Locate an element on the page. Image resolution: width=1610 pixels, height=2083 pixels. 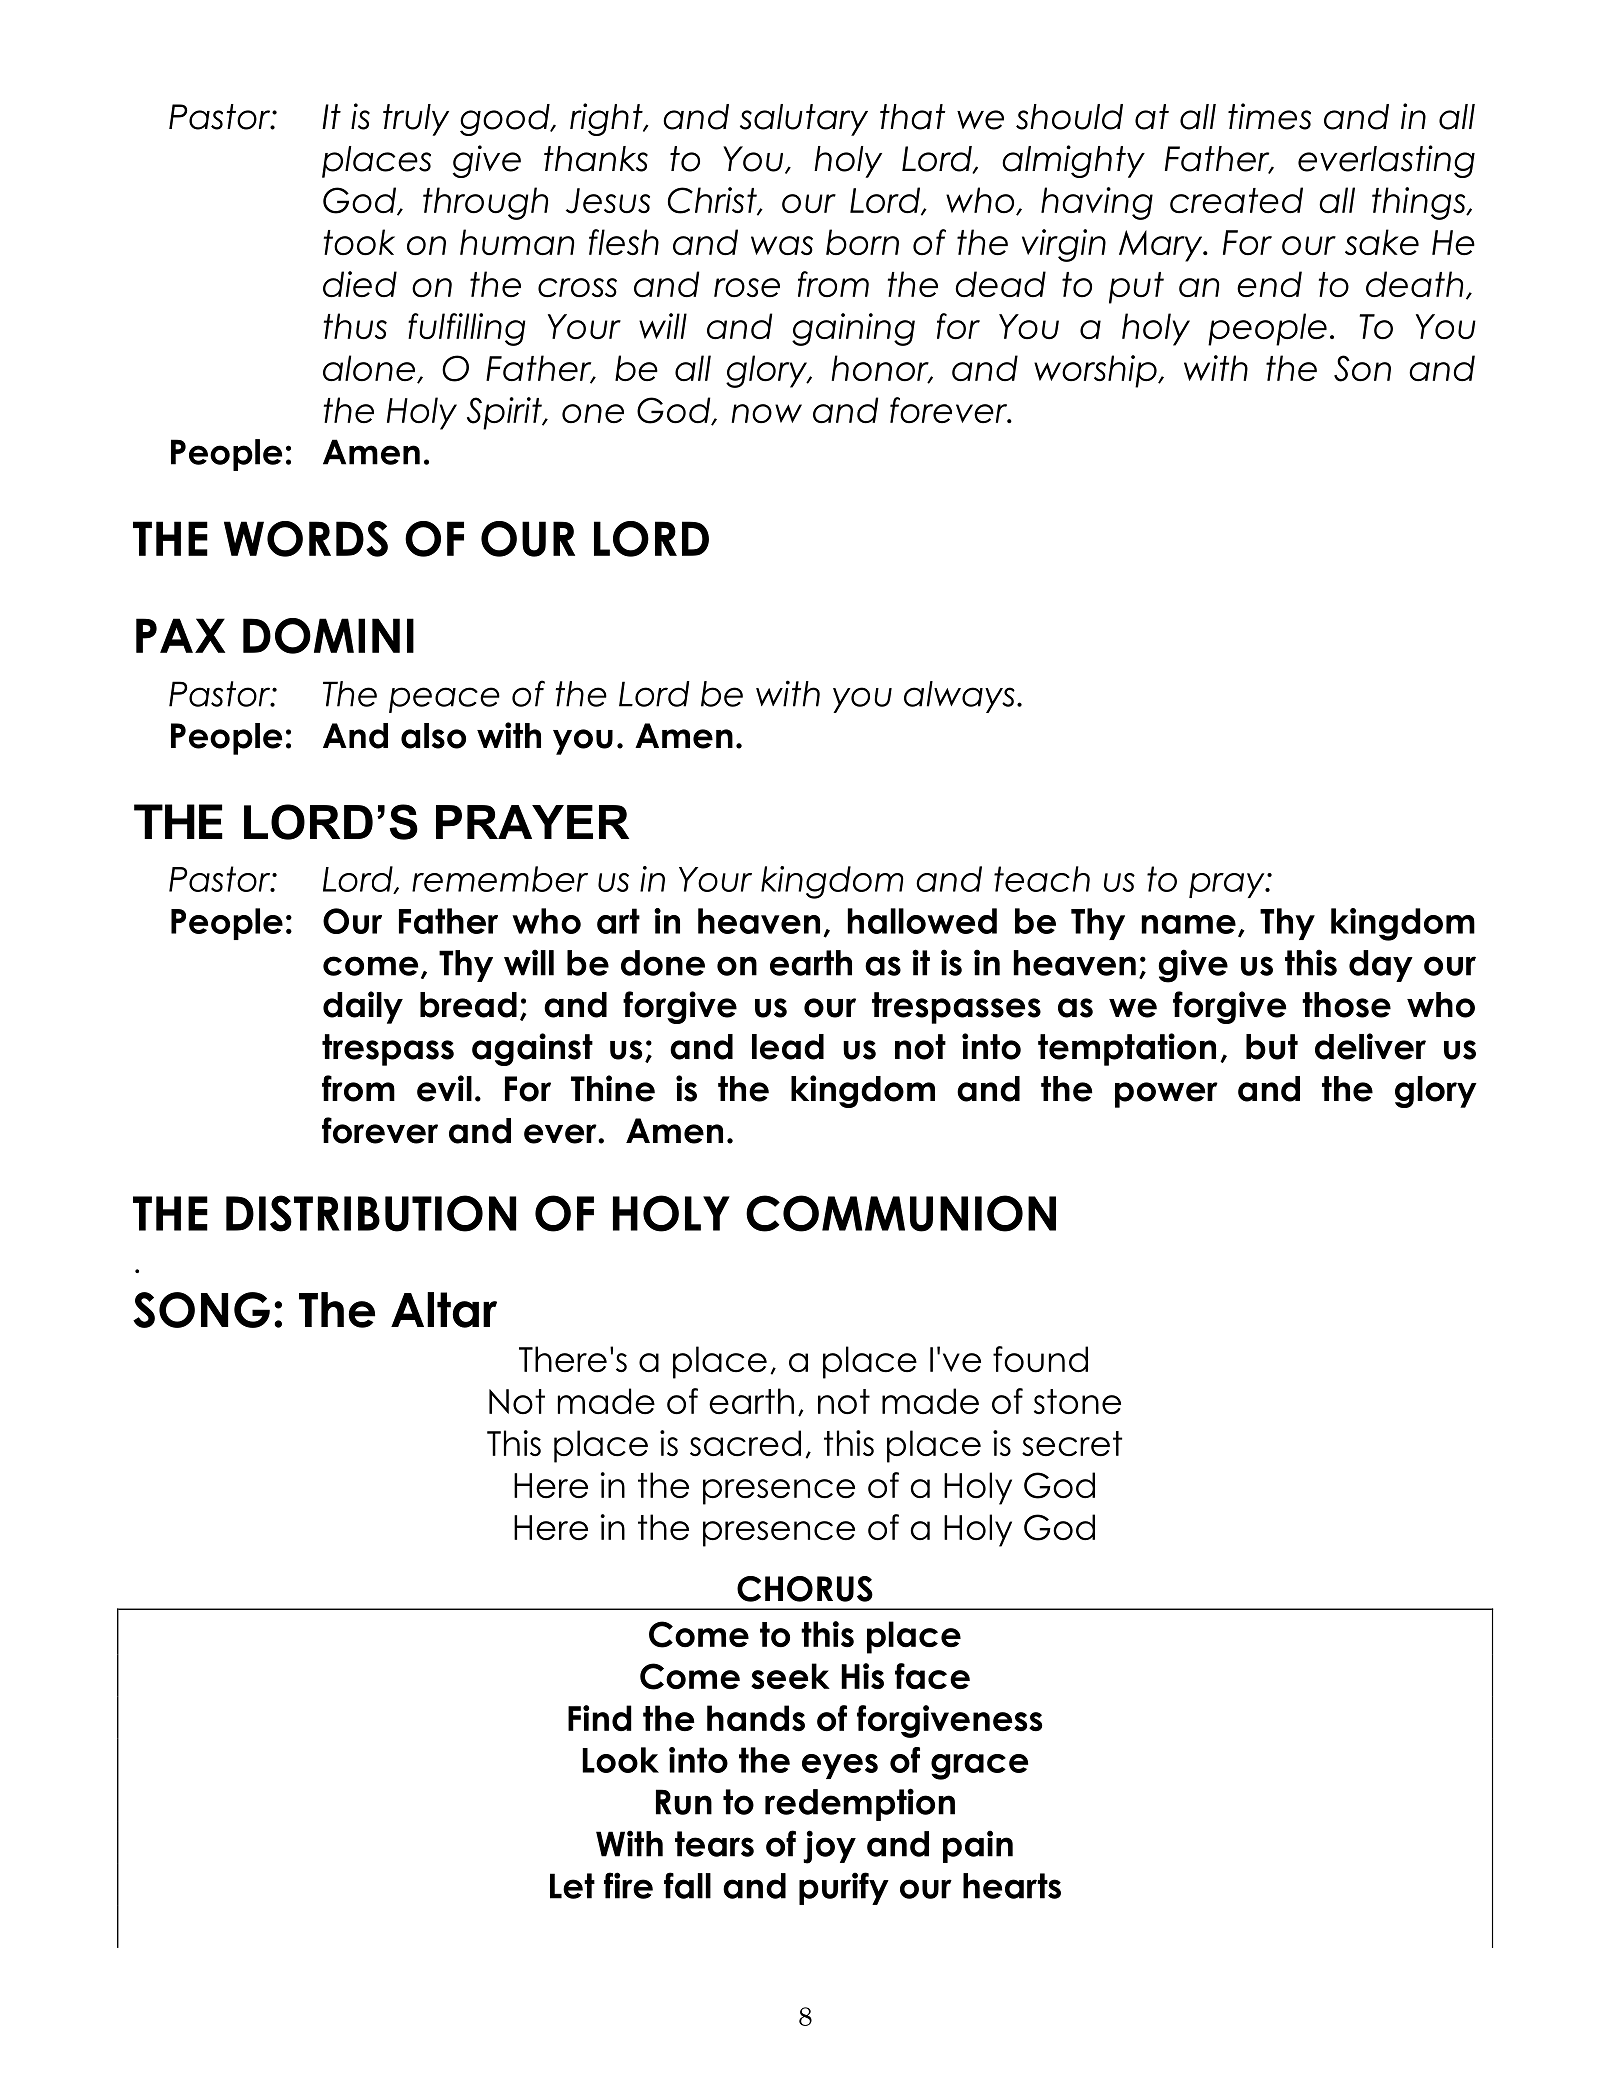
worship is located at coordinates (1096, 371).
